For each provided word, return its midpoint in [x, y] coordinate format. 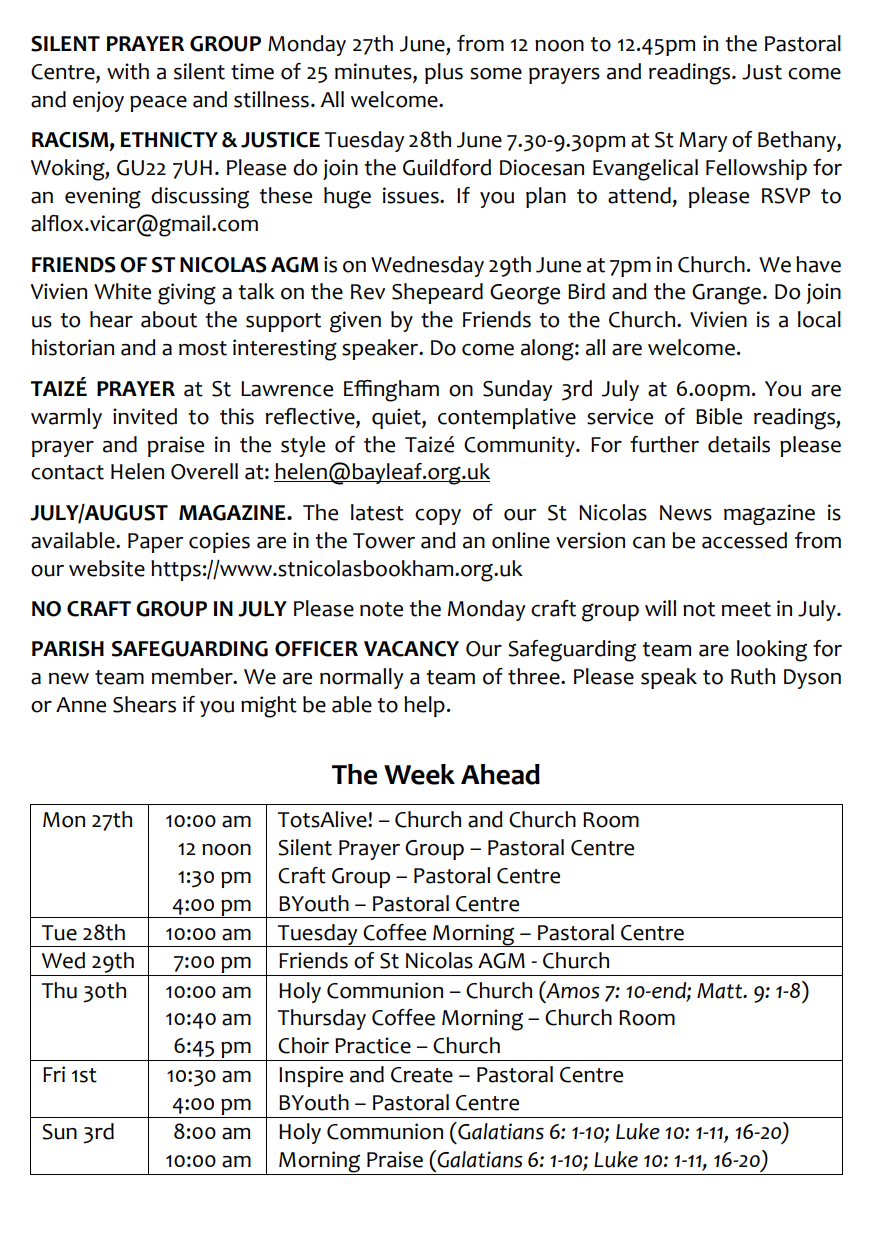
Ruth [753, 676]
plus [444, 73]
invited [145, 416]
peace [158, 104]
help [424, 706]
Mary [703, 142]
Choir [303, 1045]
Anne [81, 705]
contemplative [507, 418]
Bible [719, 416]
